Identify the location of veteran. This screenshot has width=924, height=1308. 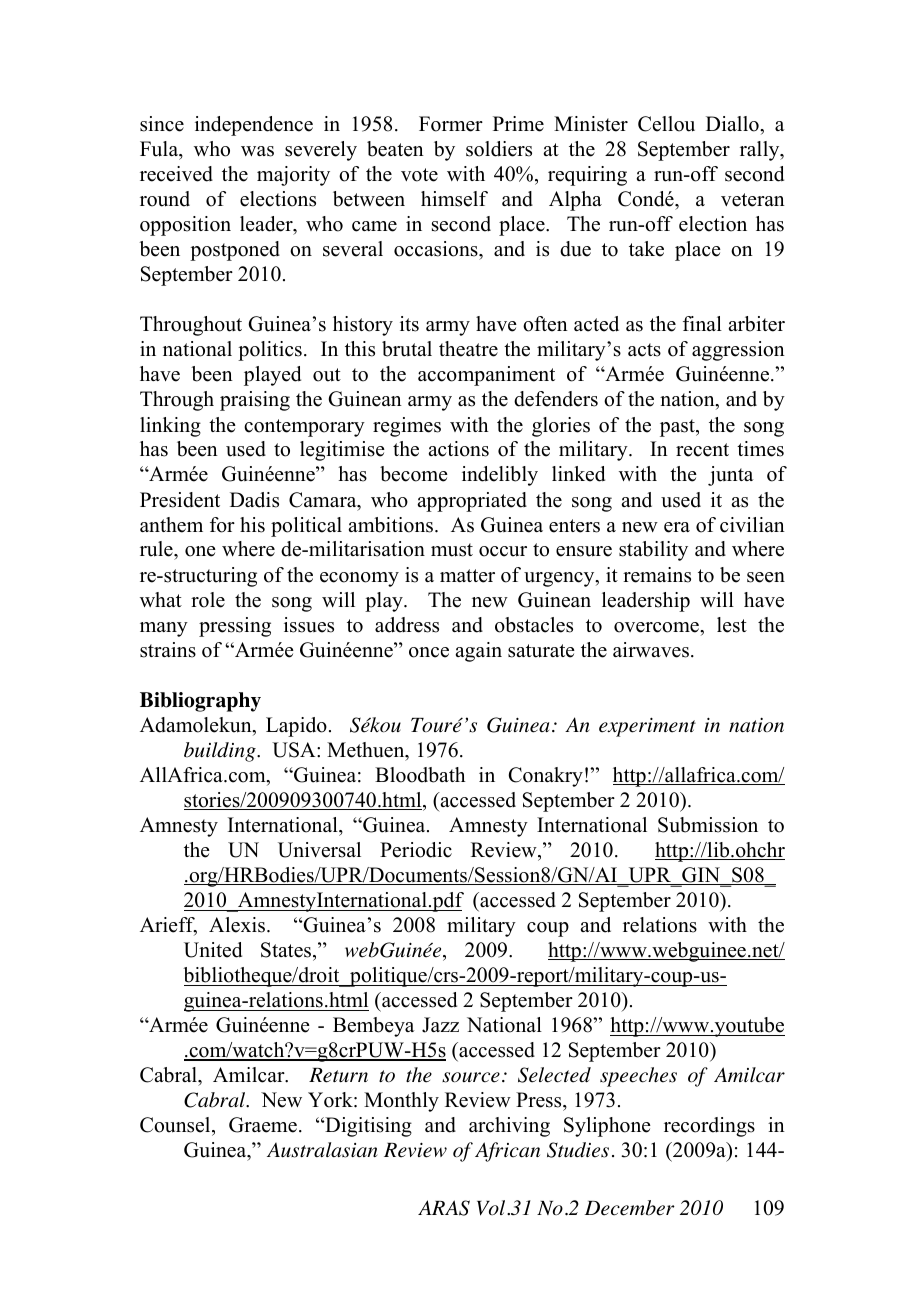
(753, 200).
